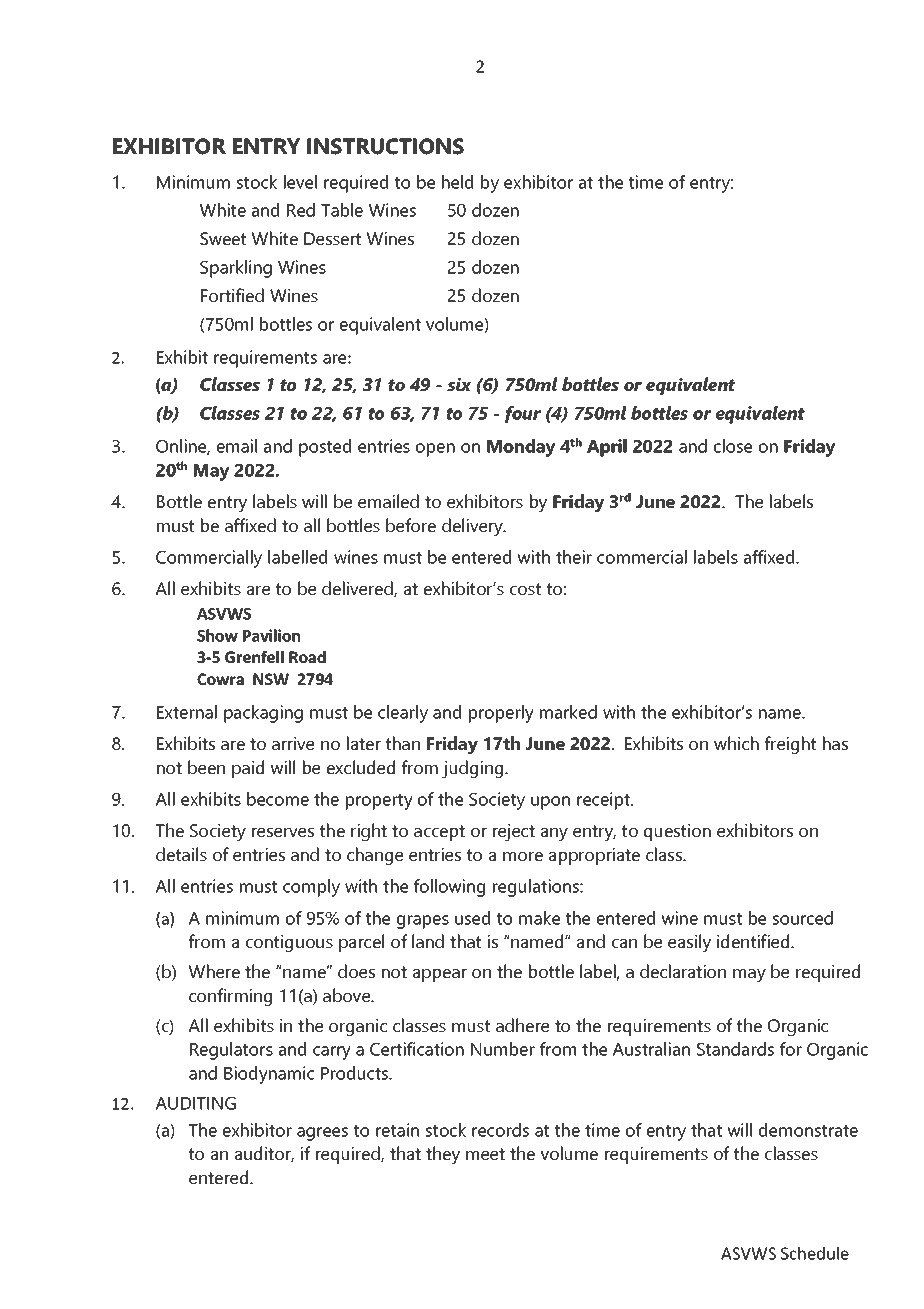  What do you see at coordinates (523, 856) in the screenshot?
I see `more` at bounding box center [523, 856].
